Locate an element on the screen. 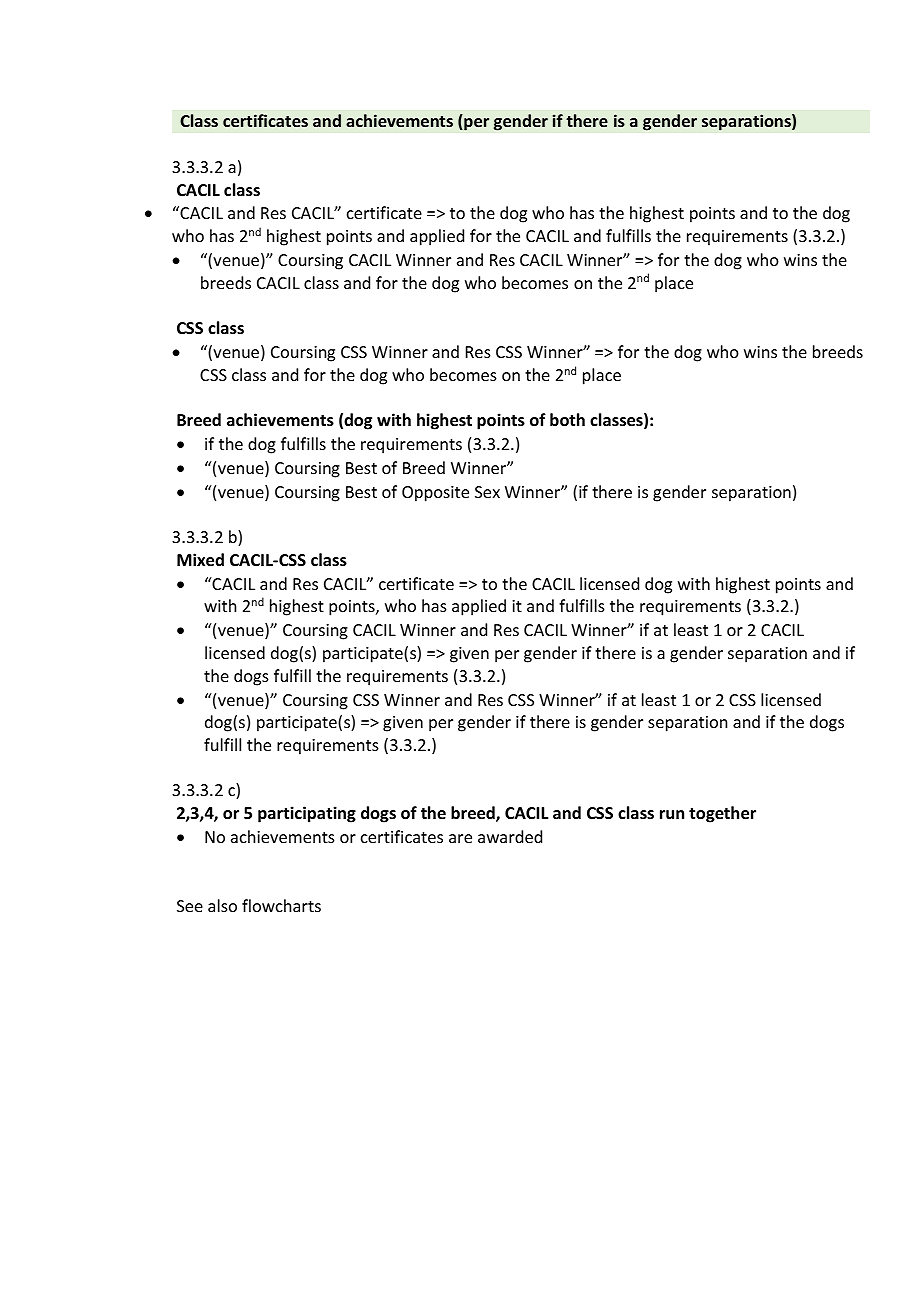  are is located at coordinates (460, 838).
